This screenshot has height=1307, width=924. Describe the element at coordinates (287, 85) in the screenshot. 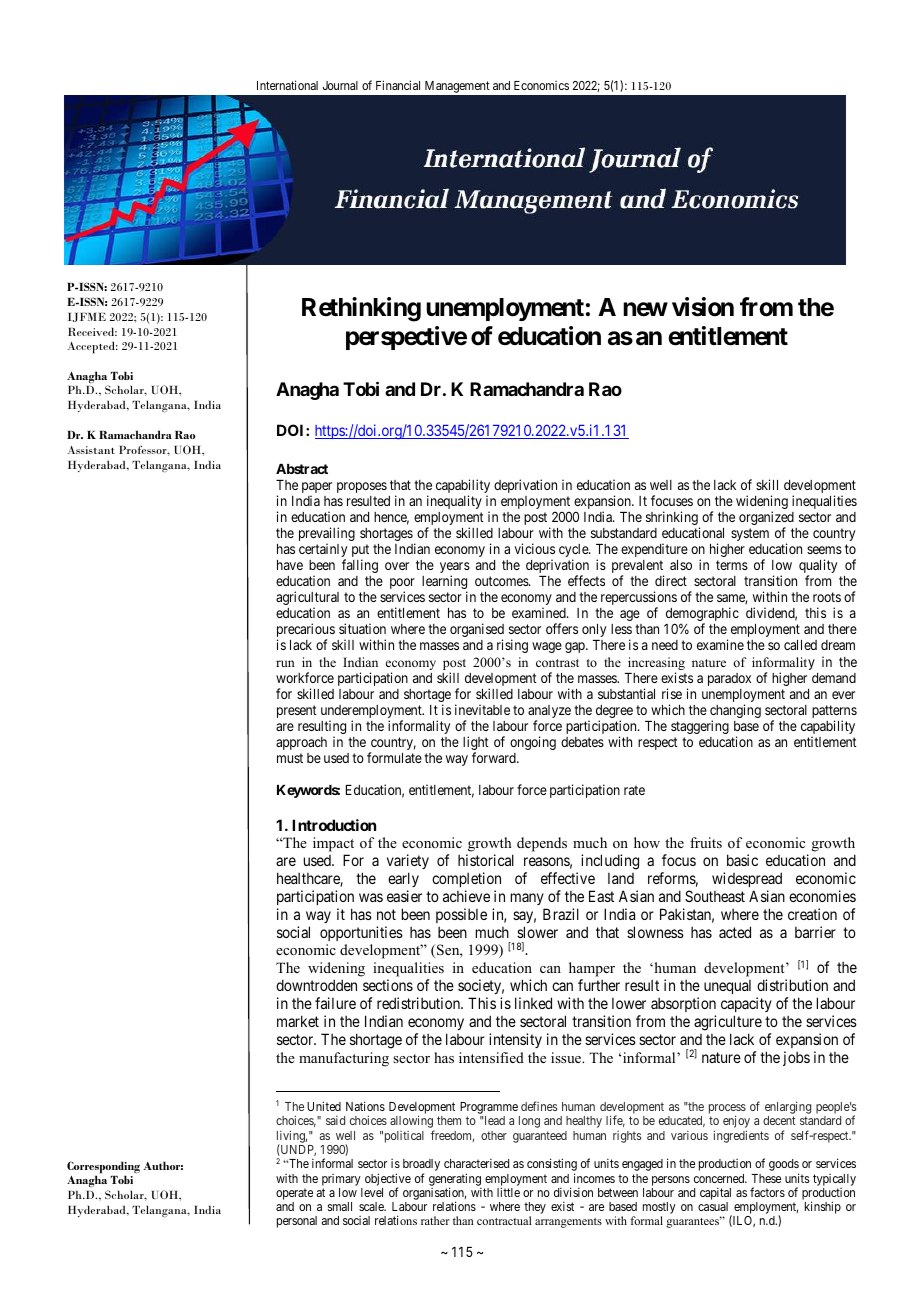

I see `International` at that location.
